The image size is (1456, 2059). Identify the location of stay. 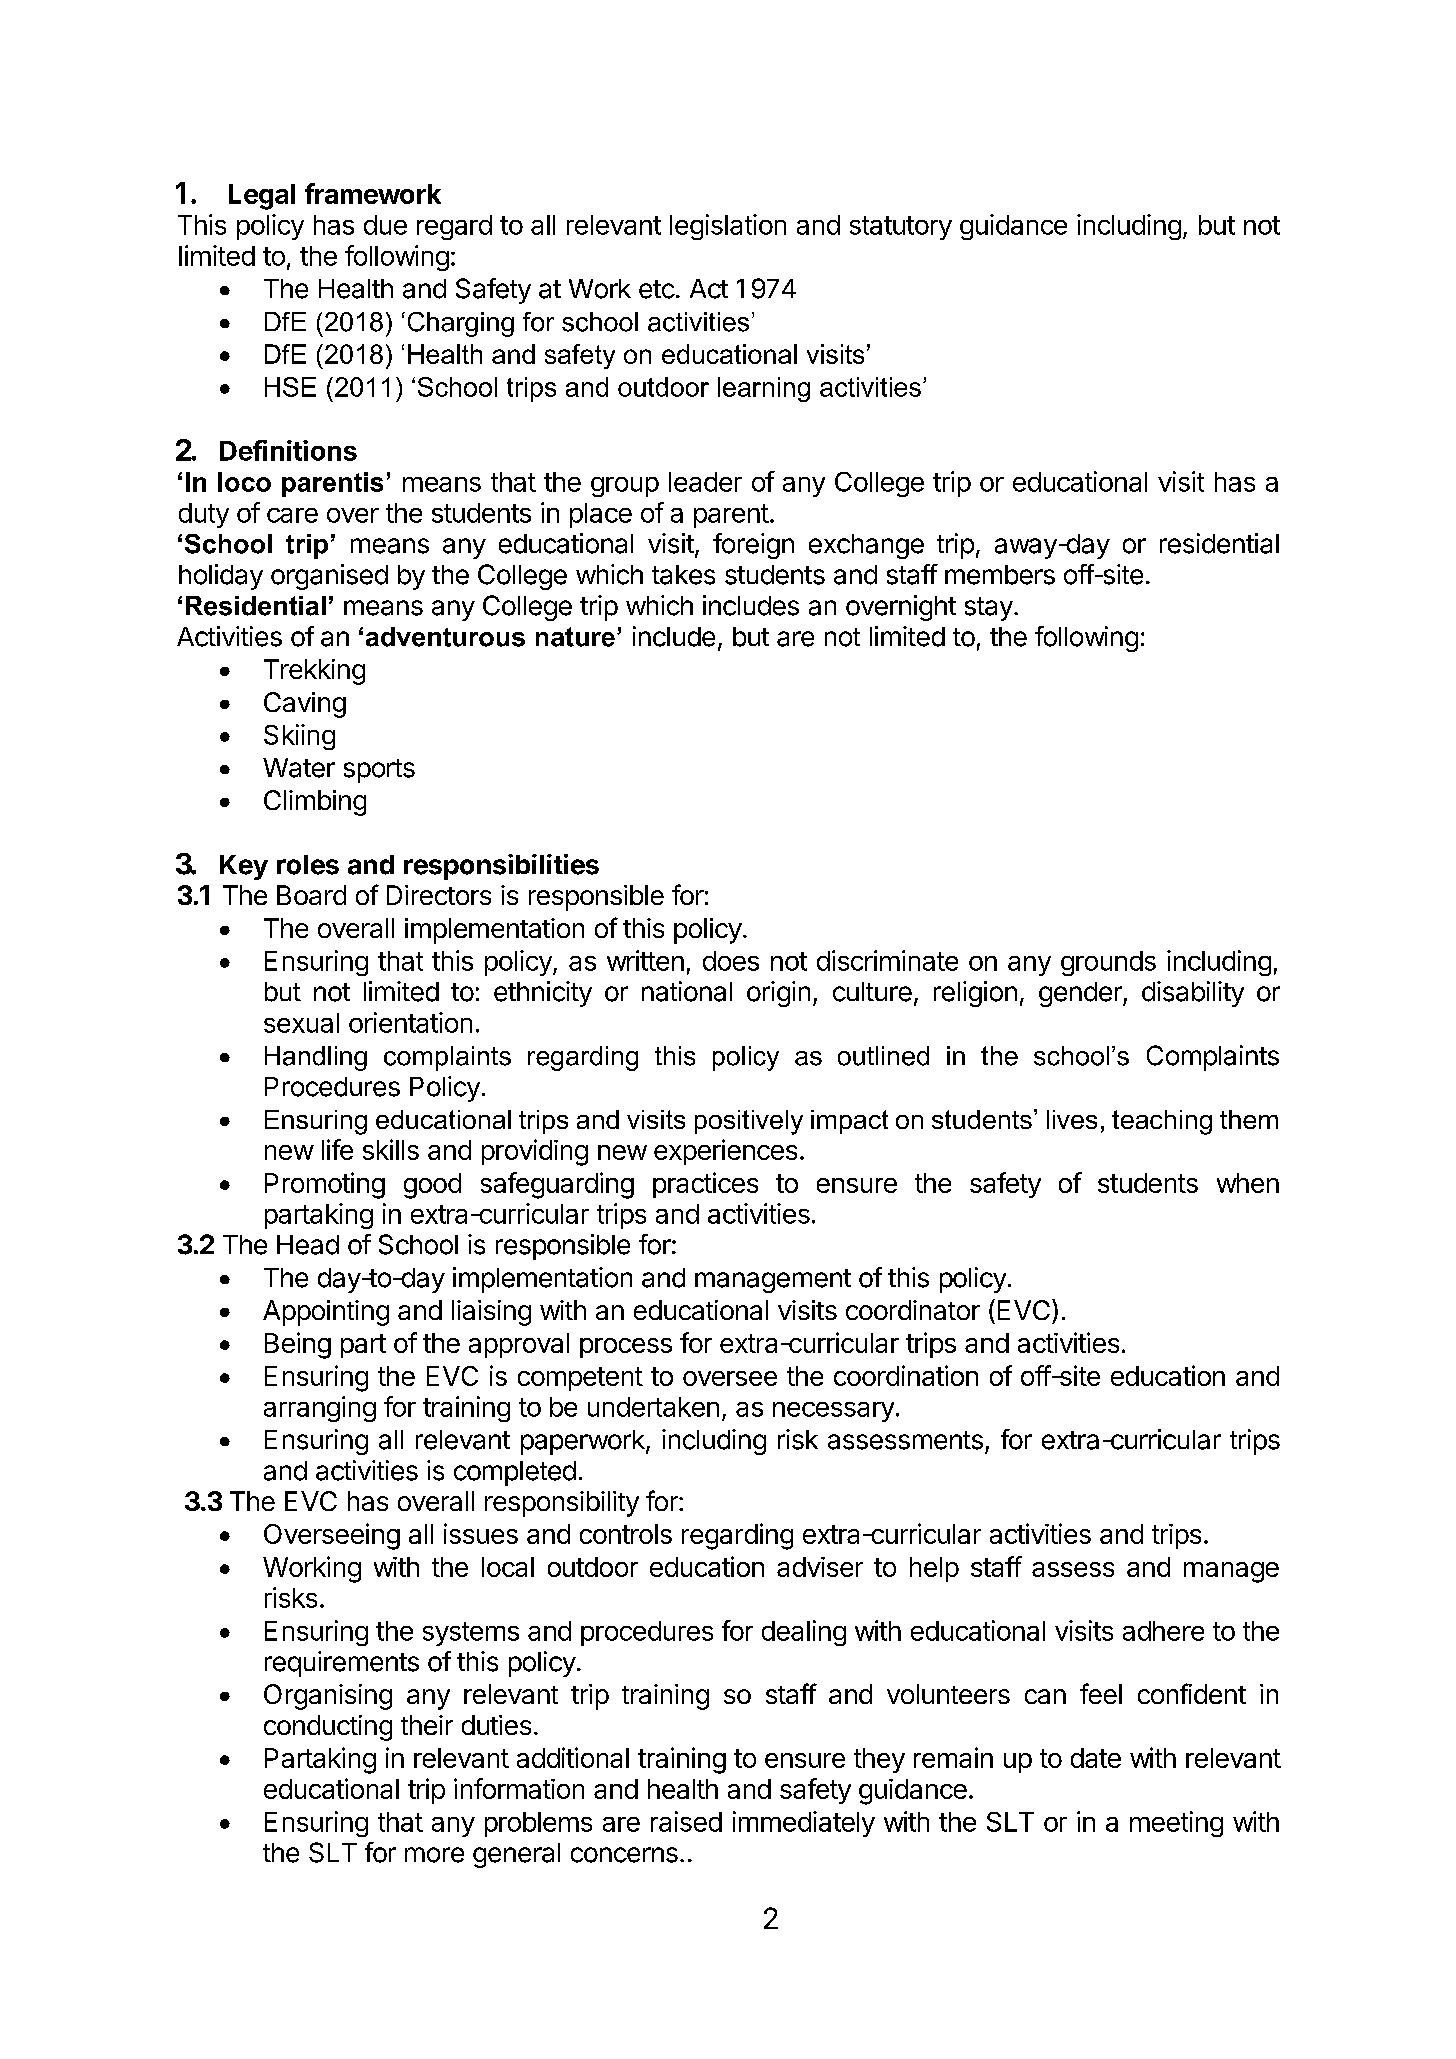
(989, 609).
